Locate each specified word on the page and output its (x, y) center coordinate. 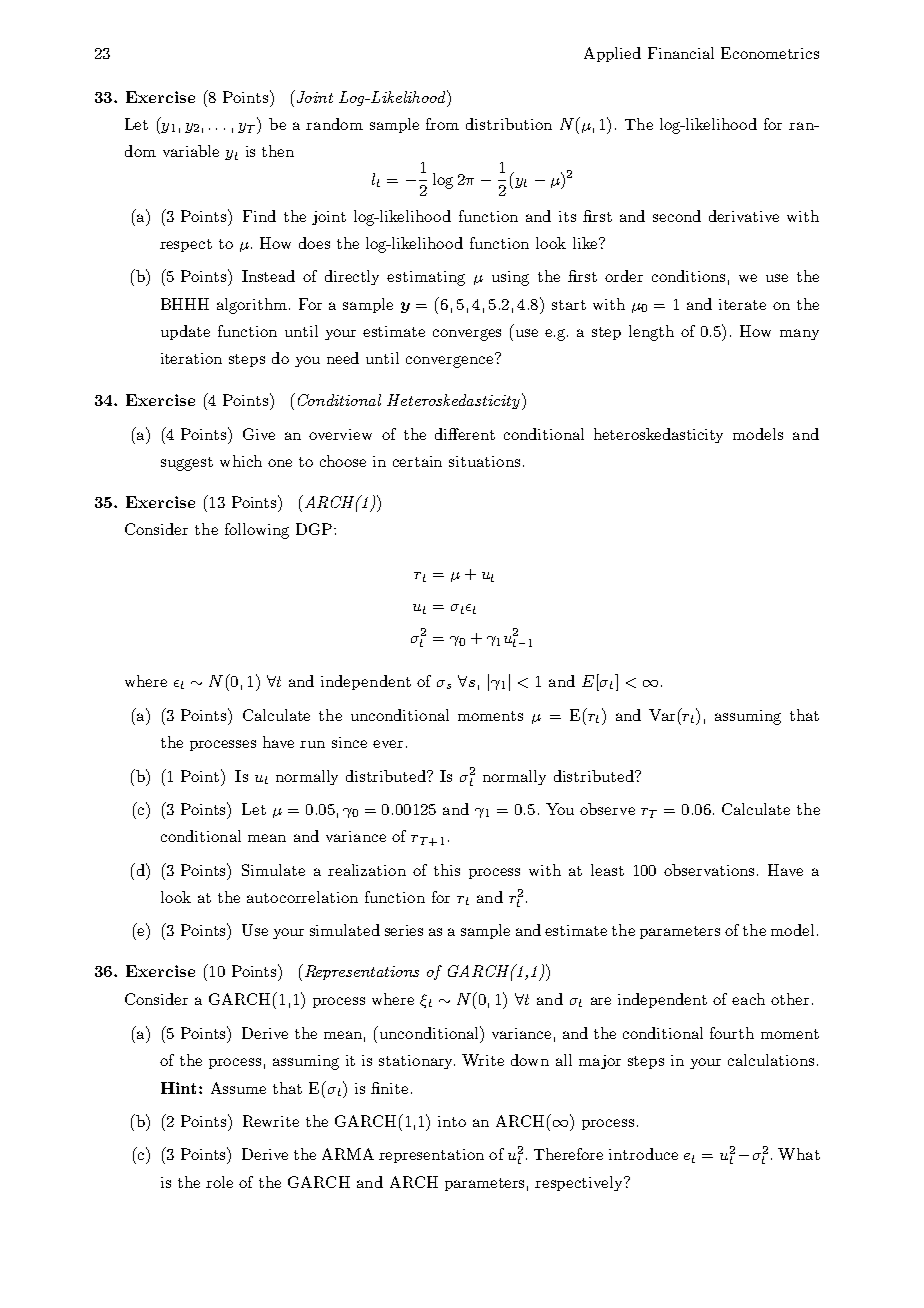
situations (484, 461)
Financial (681, 53)
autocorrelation (302, 897)
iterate (742, 304)
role (219, 1182)
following (257, 531)
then (278, 151)
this (447, 870)
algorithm (253, 306)
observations (709, 870)
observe (607, 809)
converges (467, 335)
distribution (509, 124)
